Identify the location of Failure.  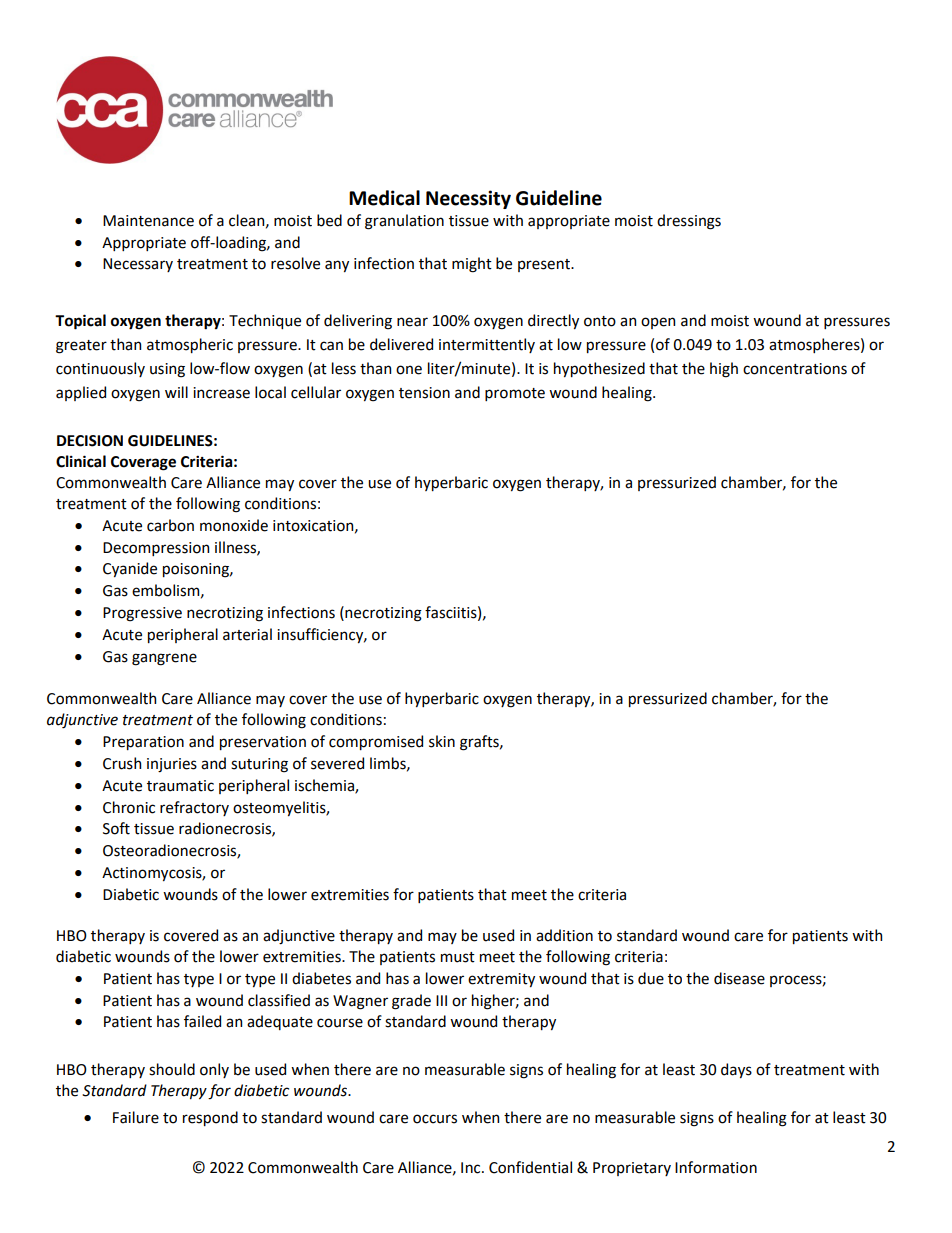
(136, 1117).
